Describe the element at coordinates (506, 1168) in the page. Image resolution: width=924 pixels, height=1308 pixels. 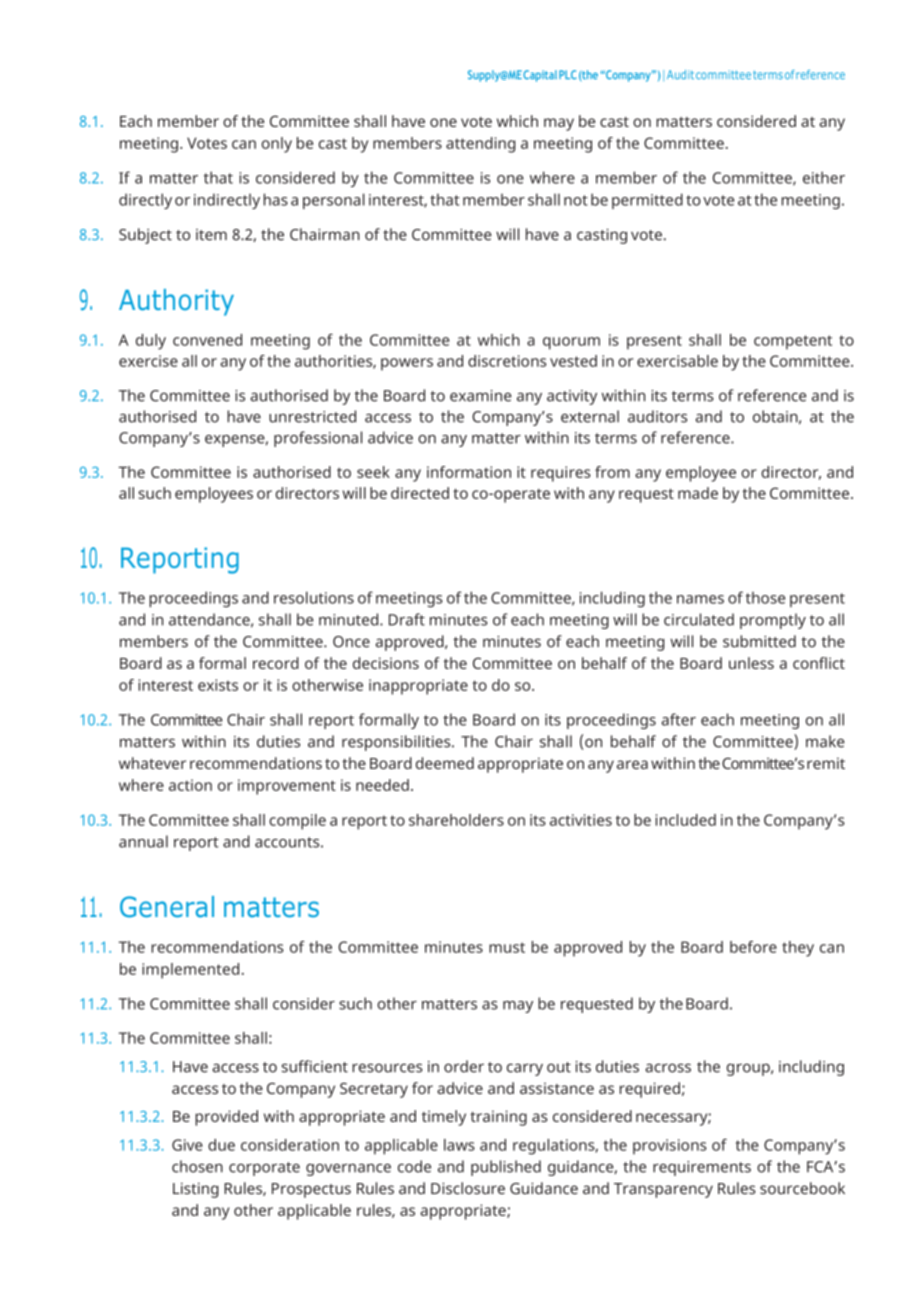
I see `published` at that location.
